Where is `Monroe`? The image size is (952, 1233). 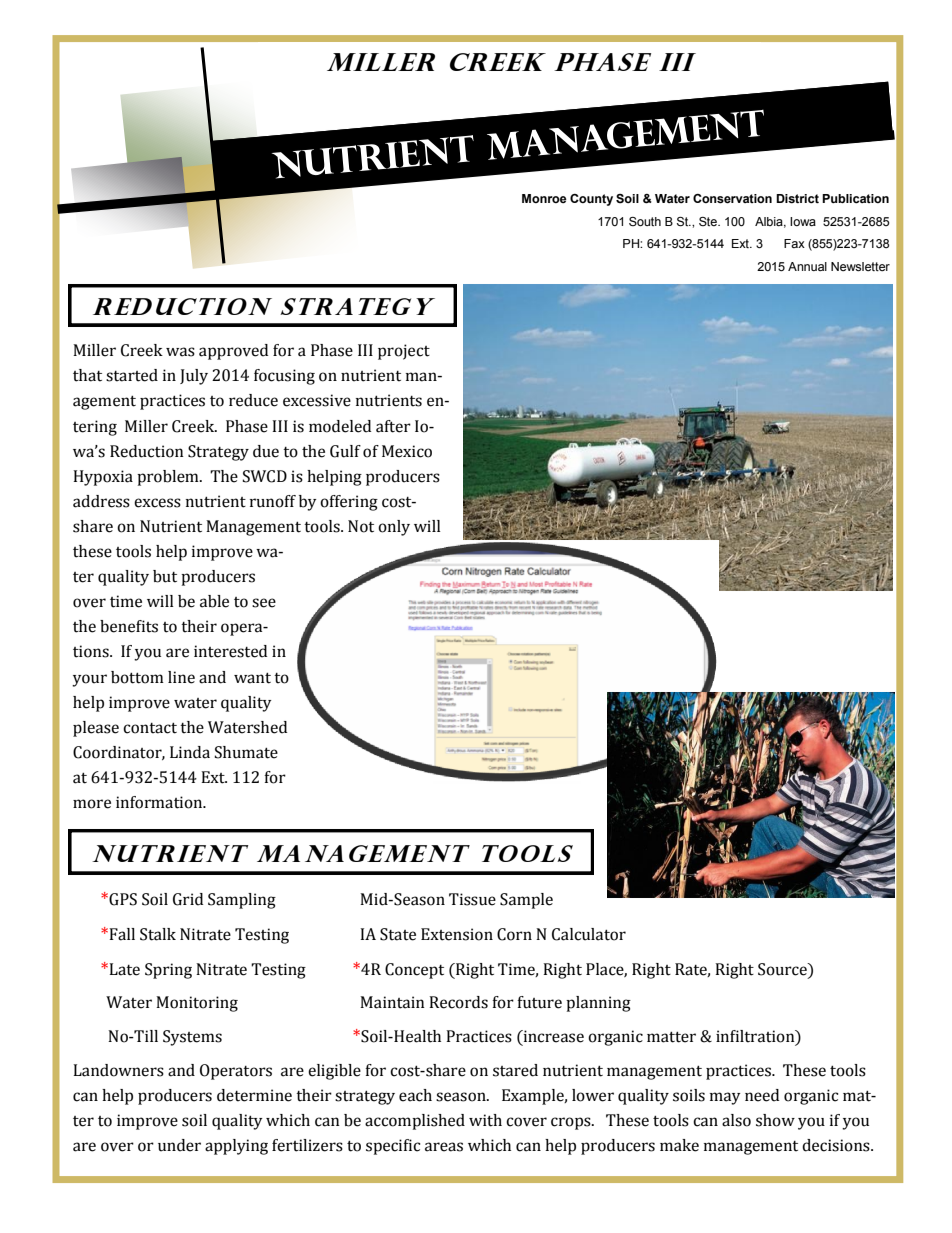
Monroe is located at coordinates (544, 198).
